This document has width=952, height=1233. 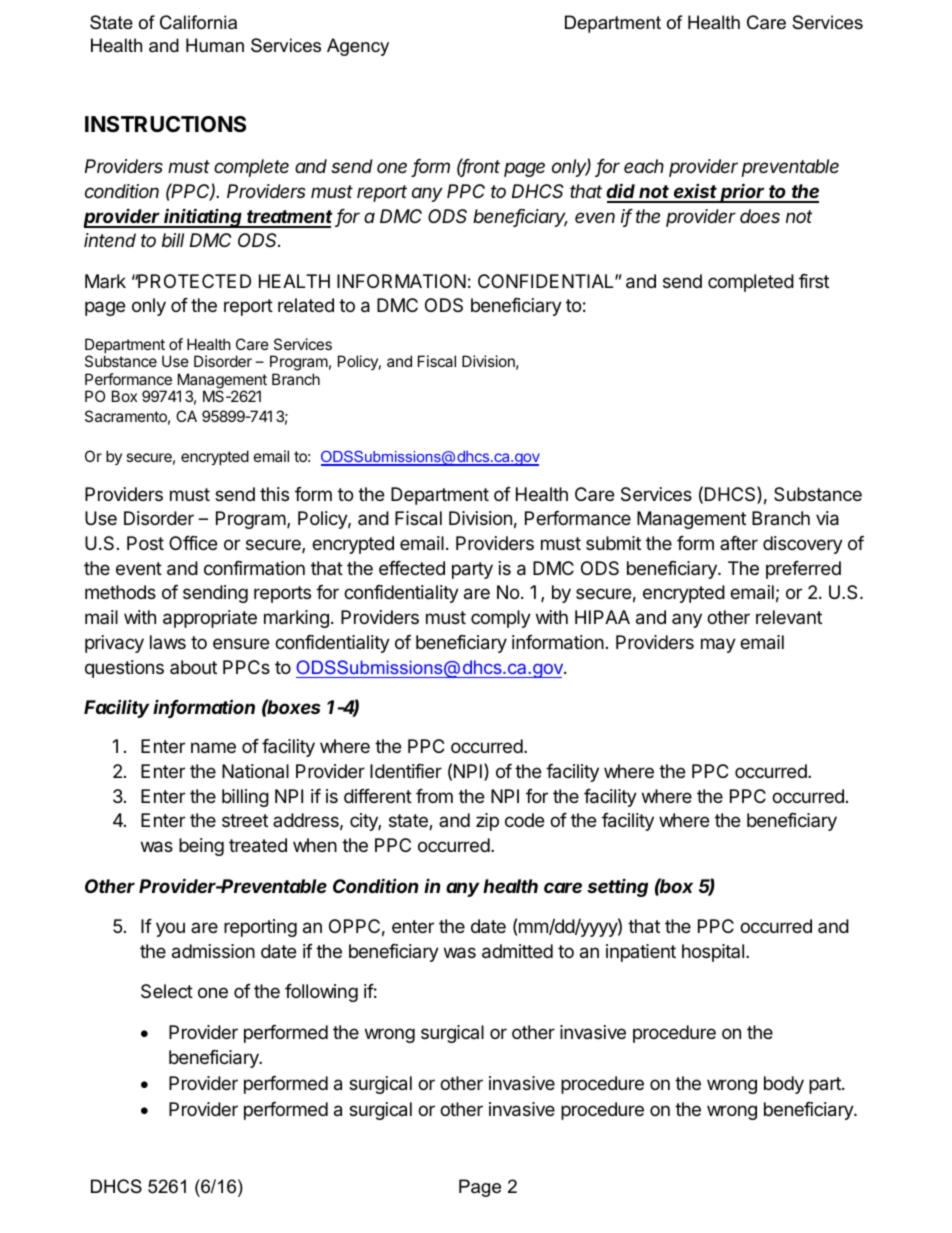 I want to click on effected, so click(x=412, y=568).
